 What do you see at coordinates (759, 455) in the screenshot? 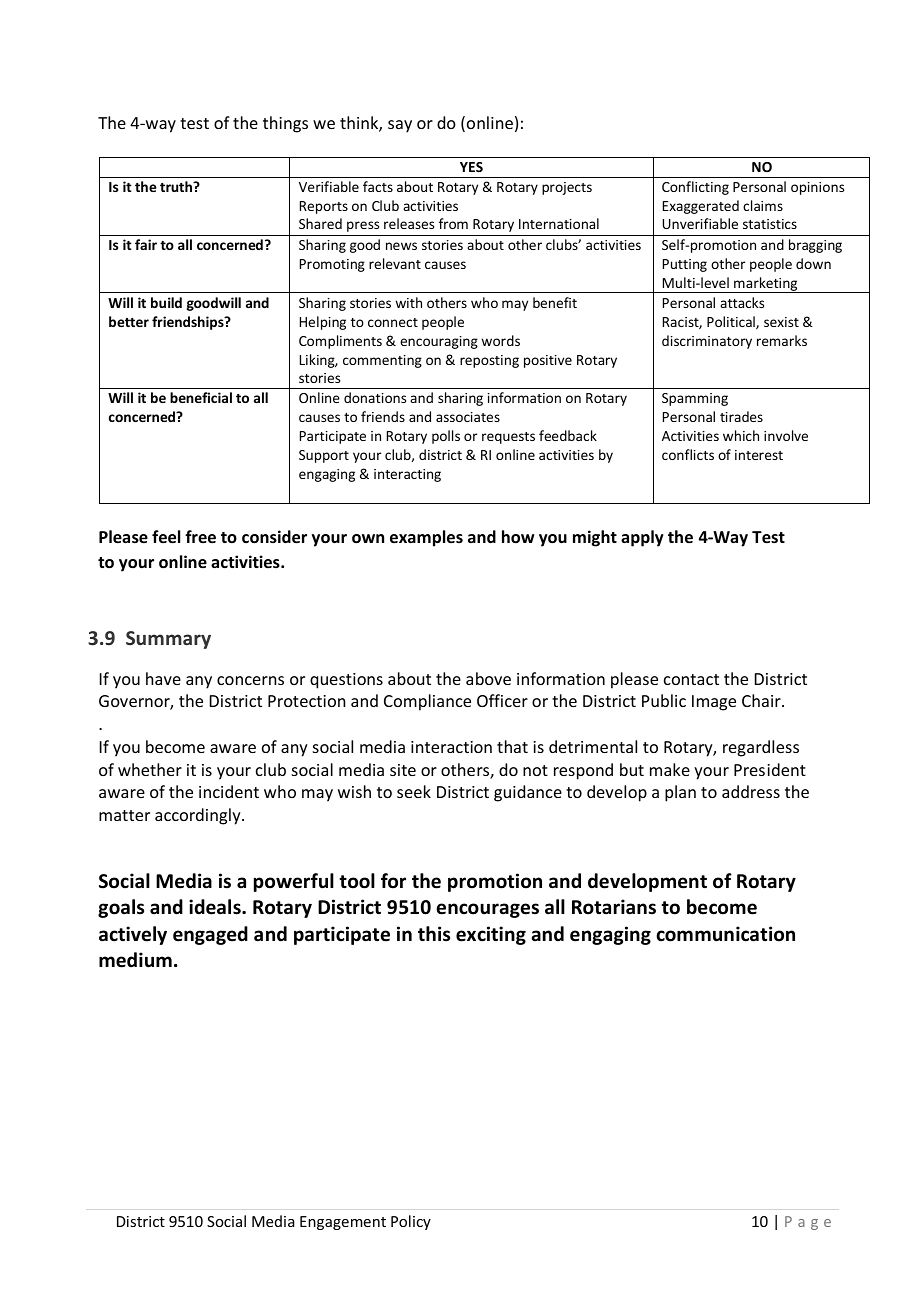
I see `interest` at bounding box center [759, 455].
